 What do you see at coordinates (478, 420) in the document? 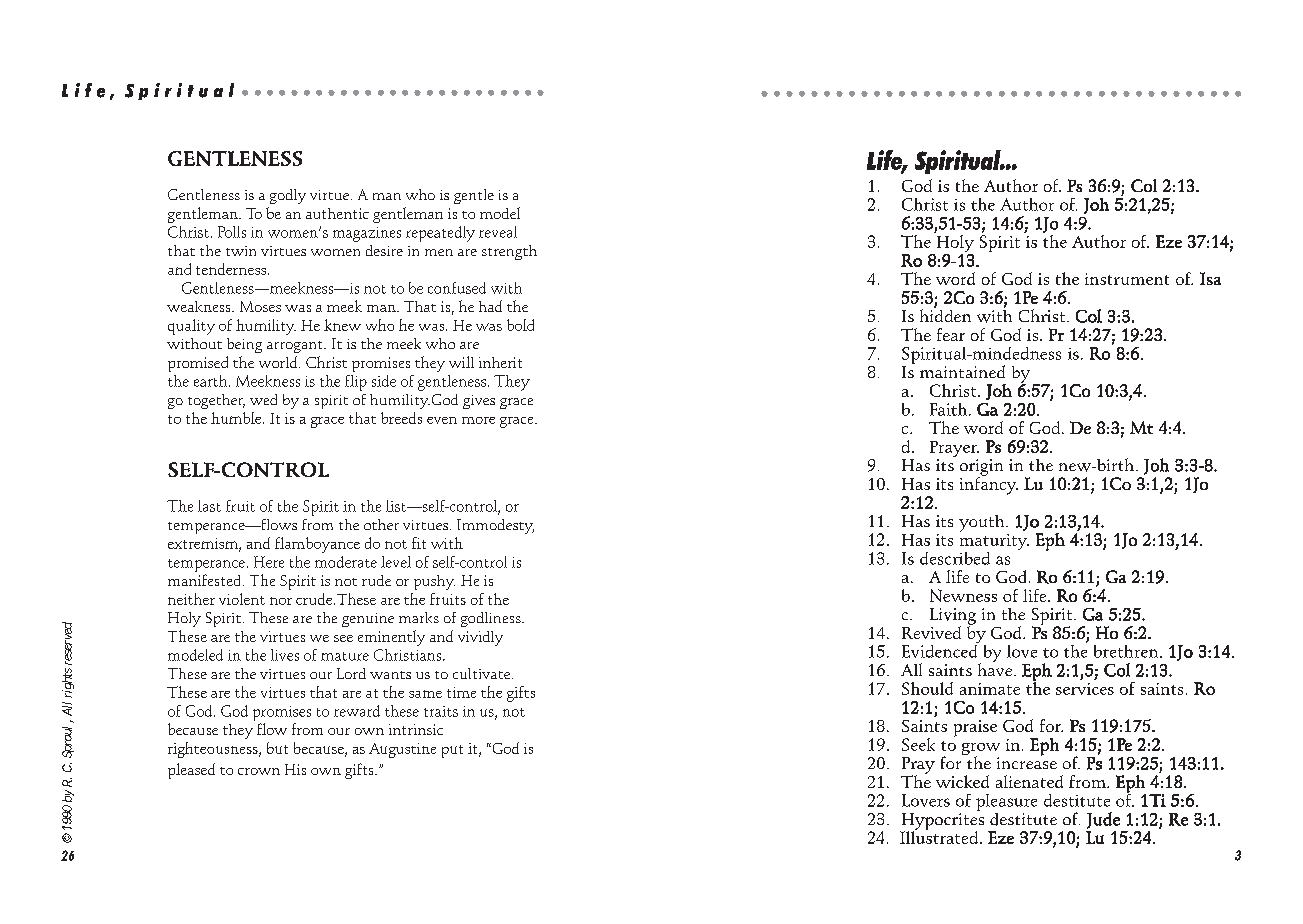
I see `more` at bounding box center [478, 420].
